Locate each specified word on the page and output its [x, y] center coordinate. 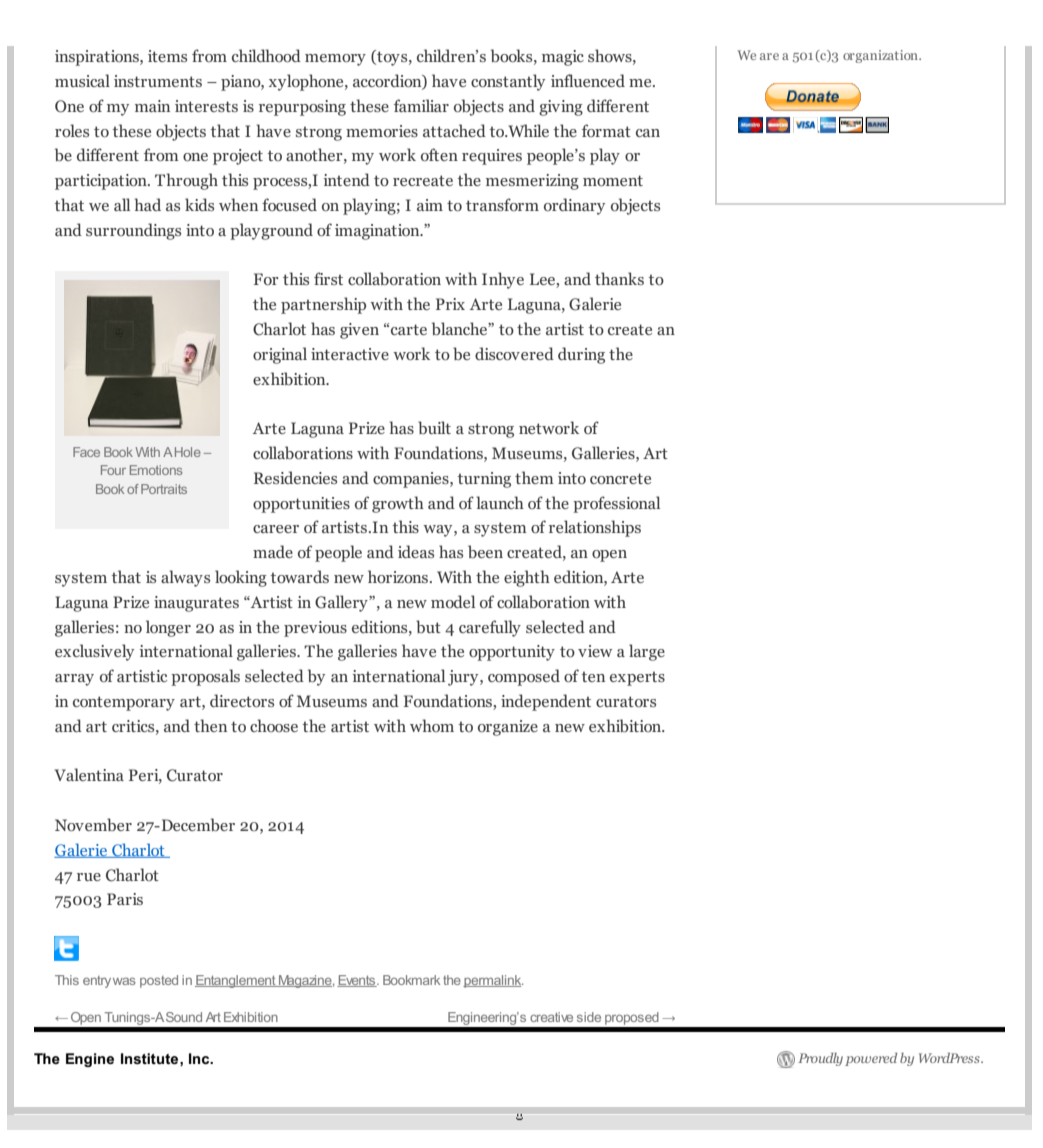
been [485, 551]
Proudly [820, 1059]
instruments [158, 81]
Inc [200, 1058]
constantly [508, 82]
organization [881, 56]
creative [551, 1017]
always [185, 578]
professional [616, 504]
